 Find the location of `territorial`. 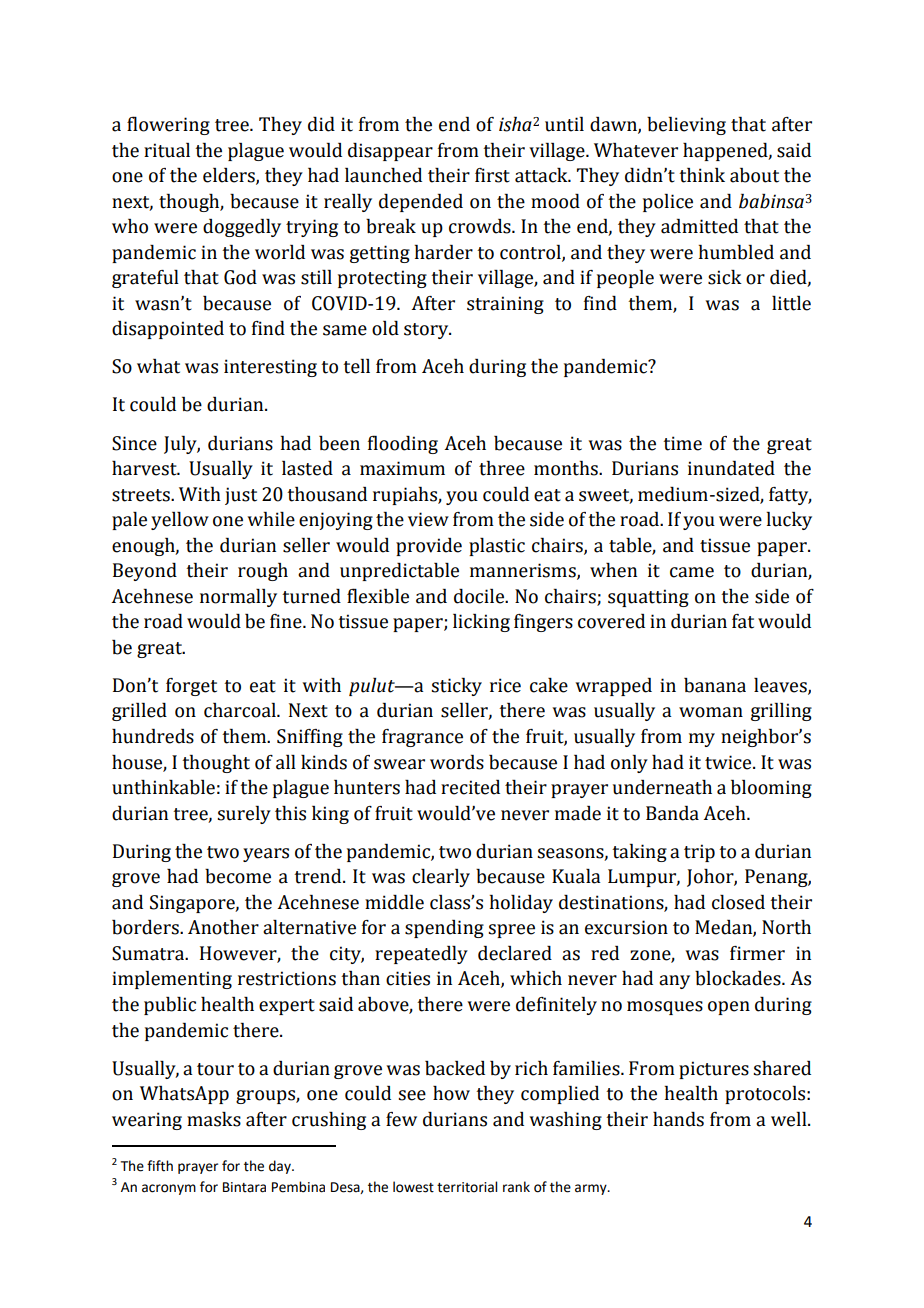

territorial is located at coordinates (467, 1187).
